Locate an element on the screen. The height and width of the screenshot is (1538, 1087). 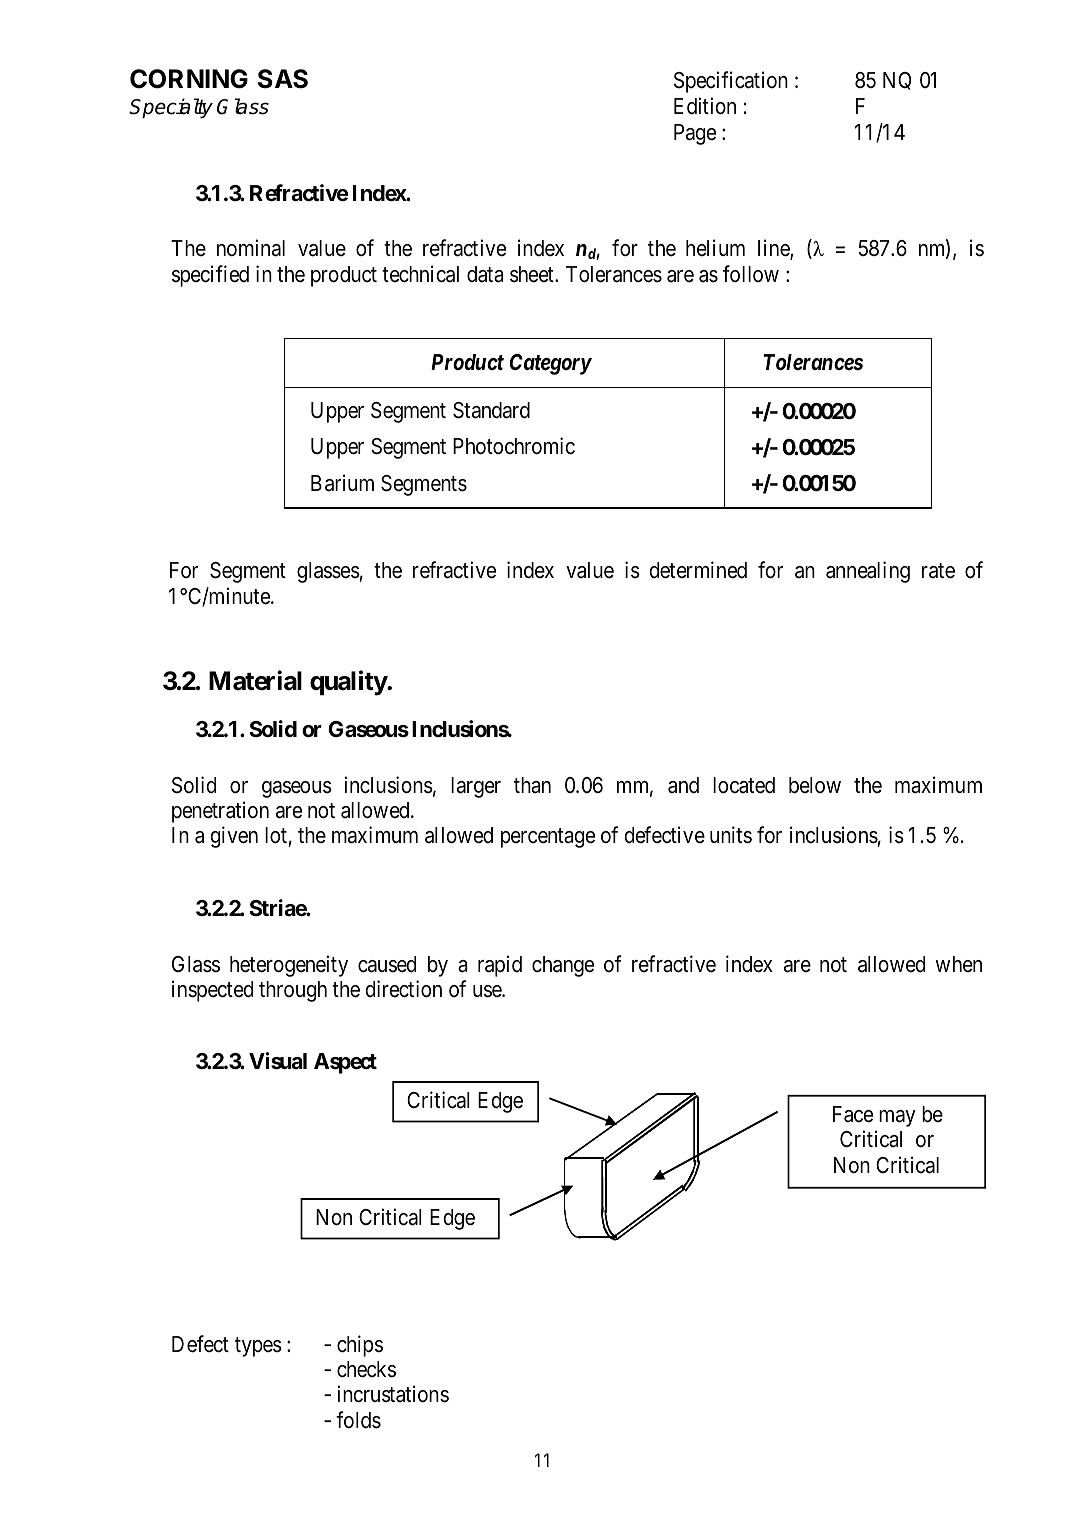
Photochromic is located at coordinates (514, 446).
